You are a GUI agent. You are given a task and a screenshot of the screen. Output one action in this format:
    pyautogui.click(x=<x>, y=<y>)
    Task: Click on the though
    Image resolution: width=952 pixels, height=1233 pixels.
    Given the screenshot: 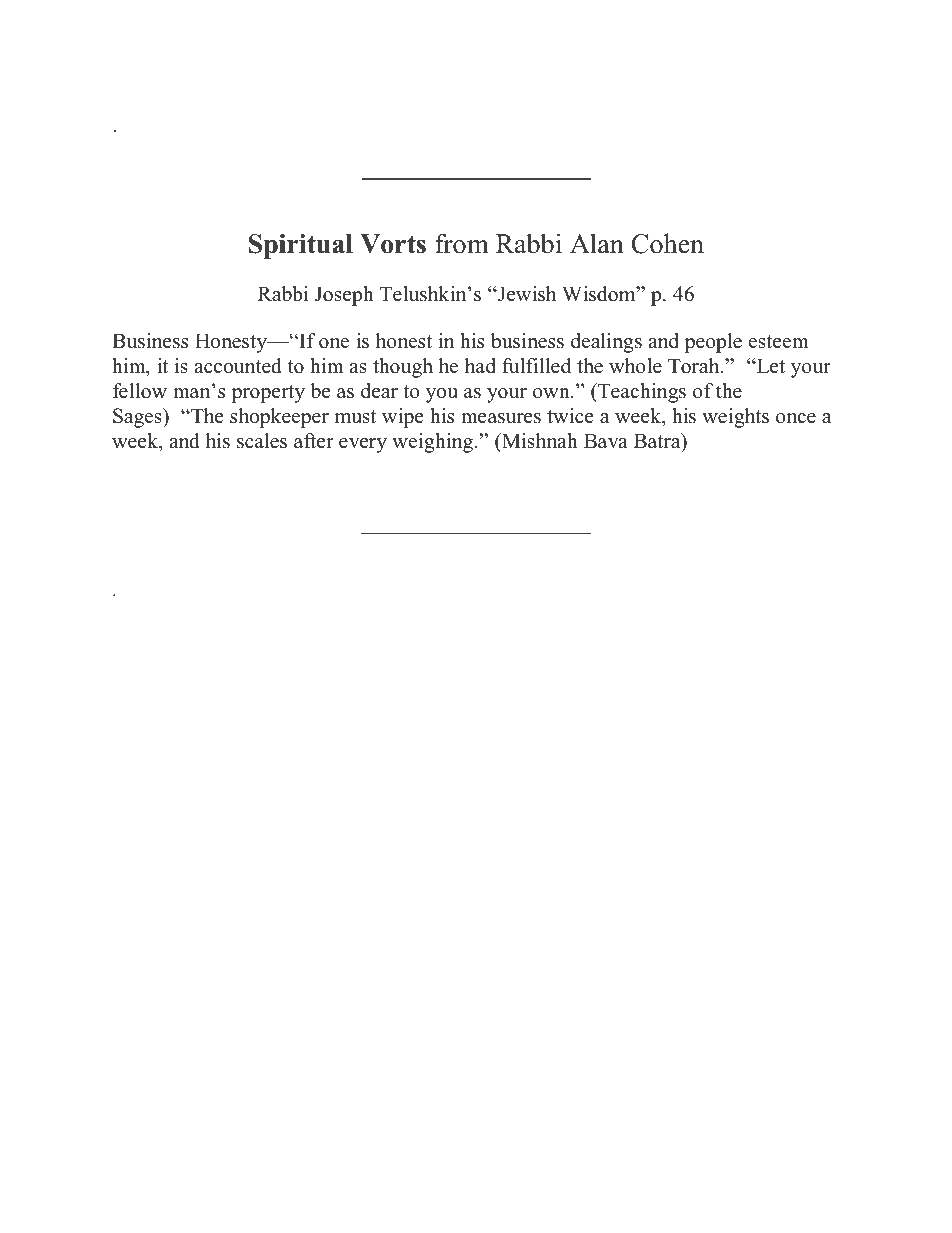 What is the action you would take?
    pyautogui.click(x=403, y=368)
